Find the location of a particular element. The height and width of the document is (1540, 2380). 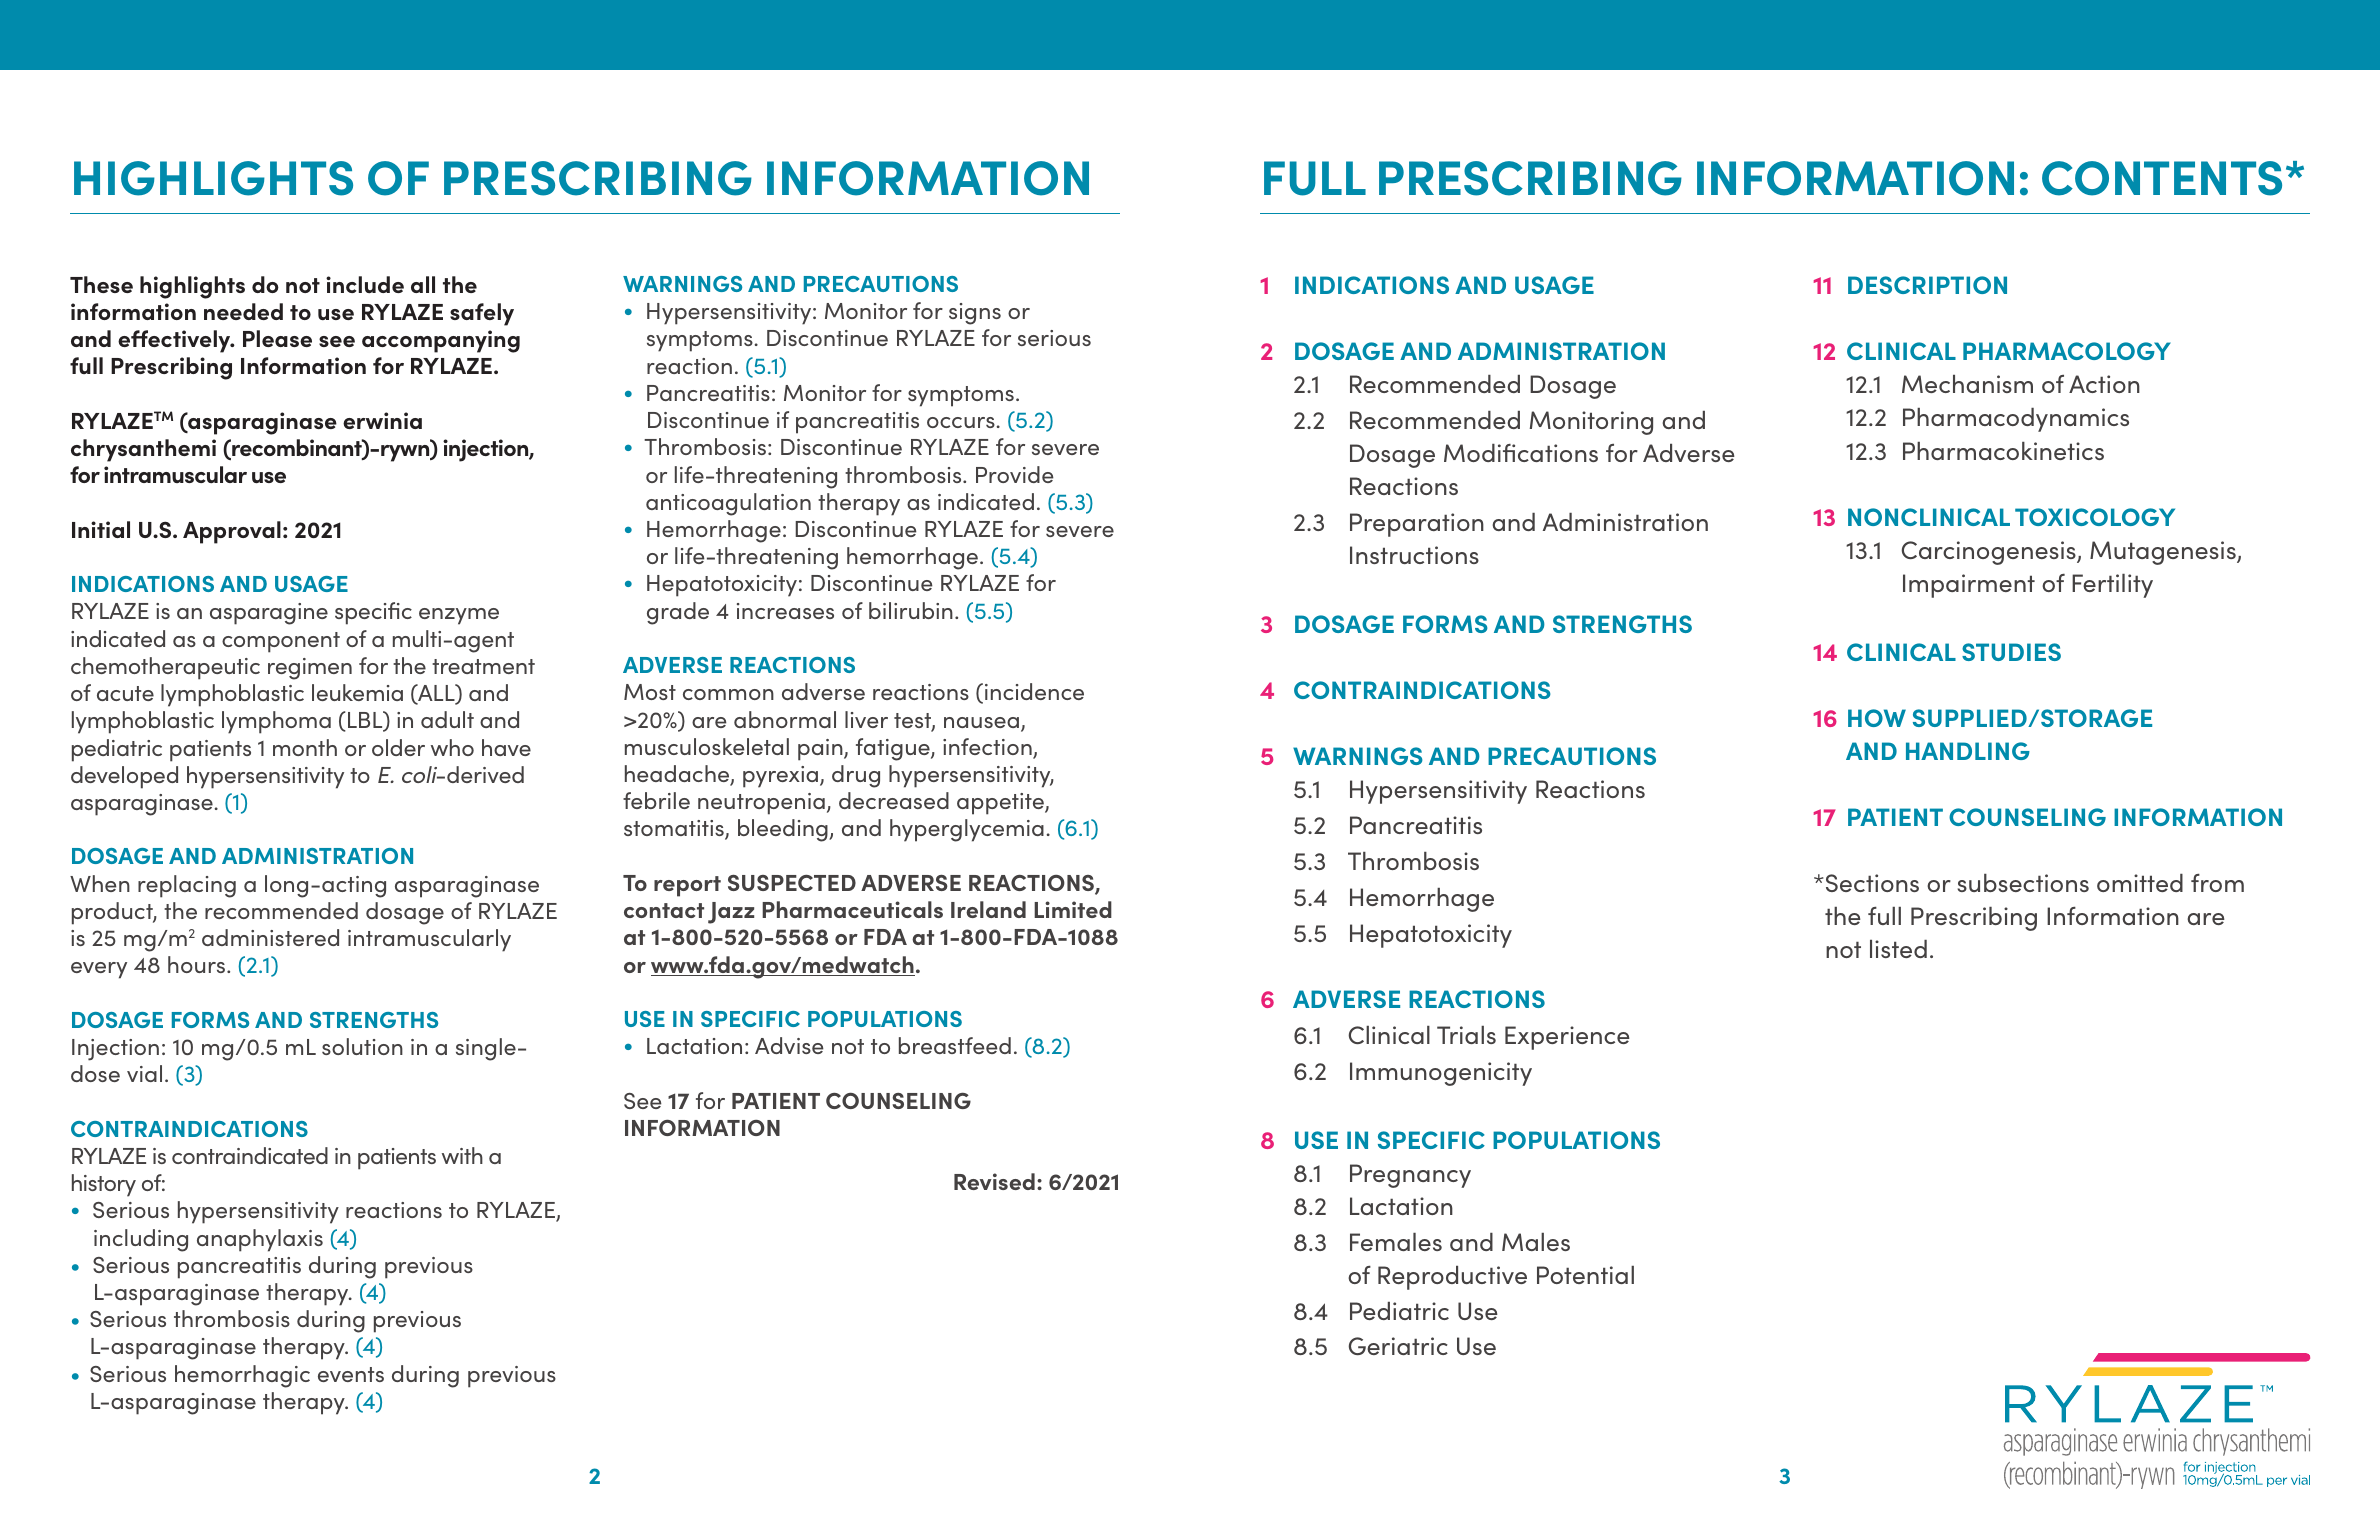

asparagine is located at coordinates (269, 614).
